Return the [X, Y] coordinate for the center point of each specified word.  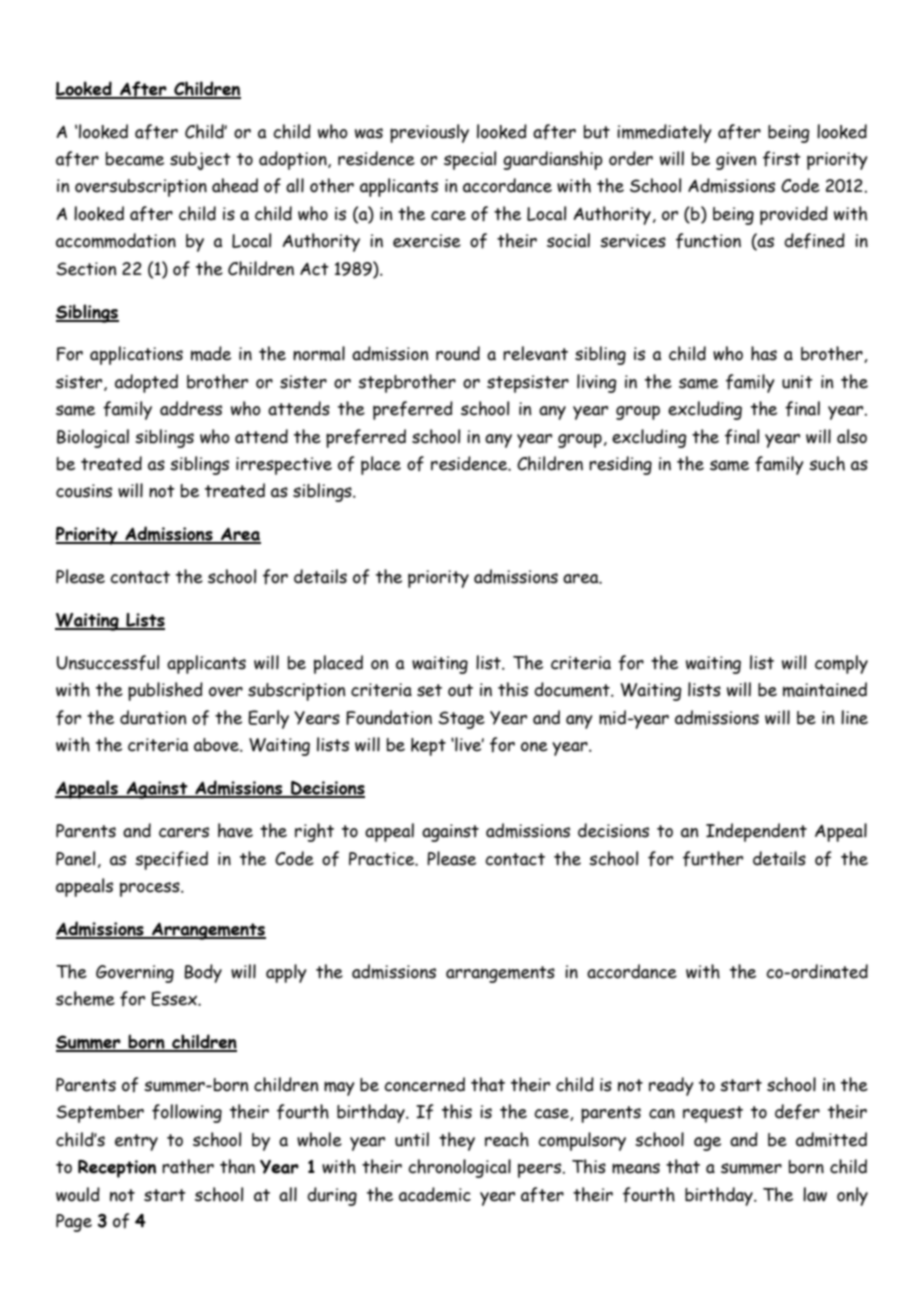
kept [428, 747]
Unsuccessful [108, 663]
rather [188, 1166]
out [460, 690]
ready [671, 1086]
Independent [756, 832]
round [458, 353]
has [764, 353]
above [217, 745]
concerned [424, 1084]
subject [200, 161]
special [470, 160]
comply [841, 664]
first [782, 159]
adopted [146, 383]
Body [203, 973]
